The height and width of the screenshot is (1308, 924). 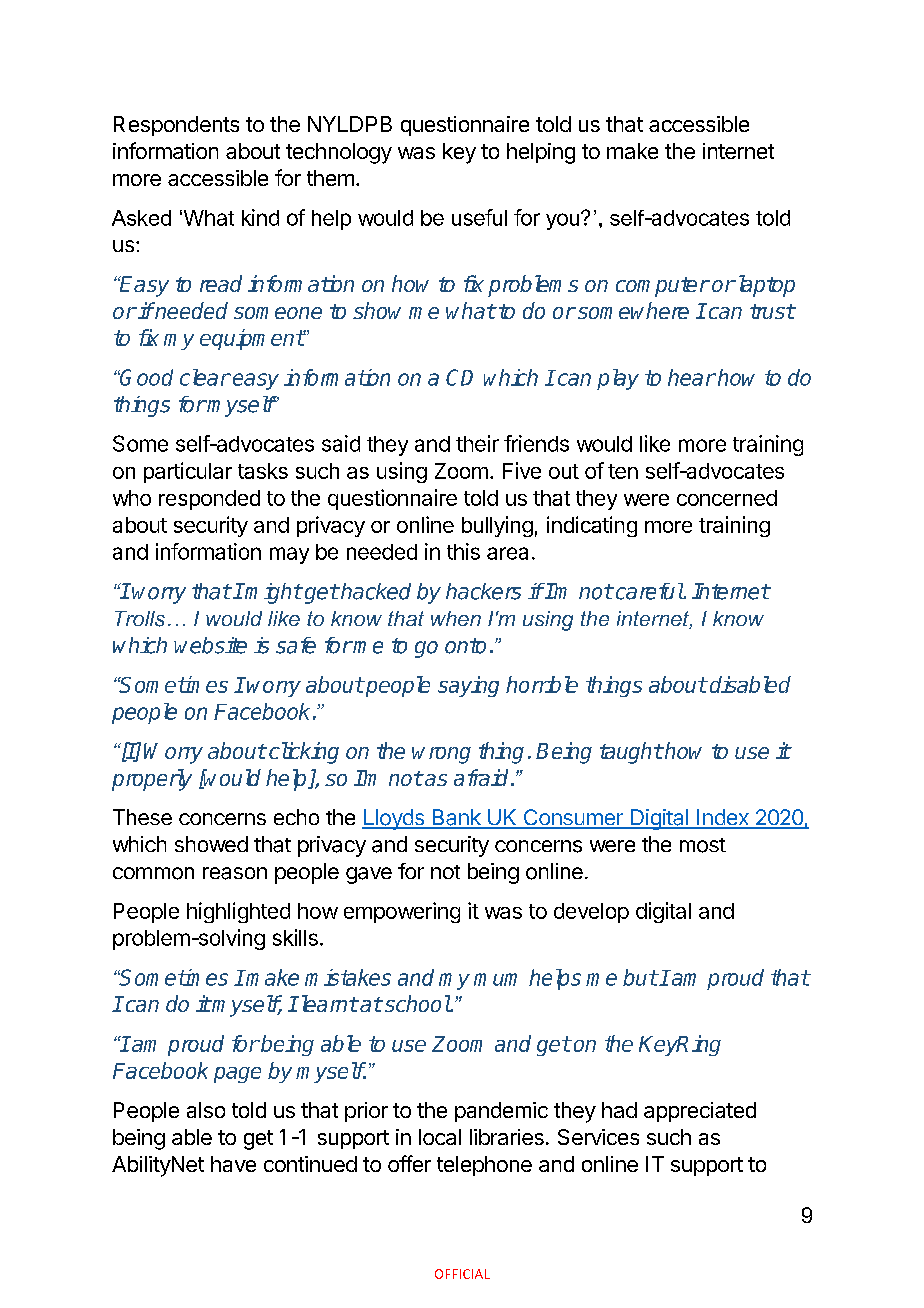 I want to click on Respondents, so click(x=176, y=126).
